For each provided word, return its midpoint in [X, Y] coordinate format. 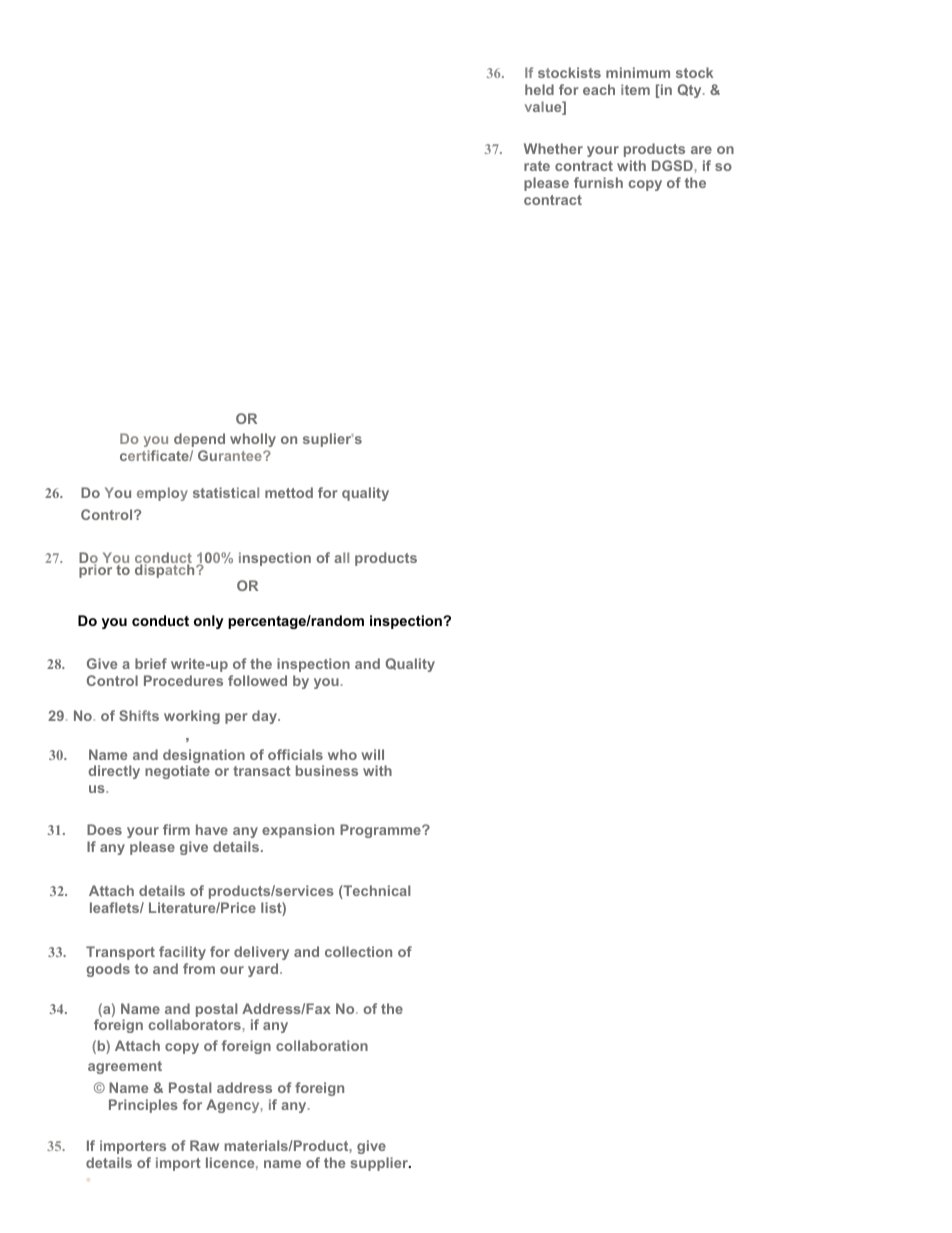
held [539, 89]
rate [537, 166]
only [209, 622]
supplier [380, 1164]
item [635, 89]
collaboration [322, 1045]
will [372, 754]
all [341, 557]
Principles [143, 1106]
